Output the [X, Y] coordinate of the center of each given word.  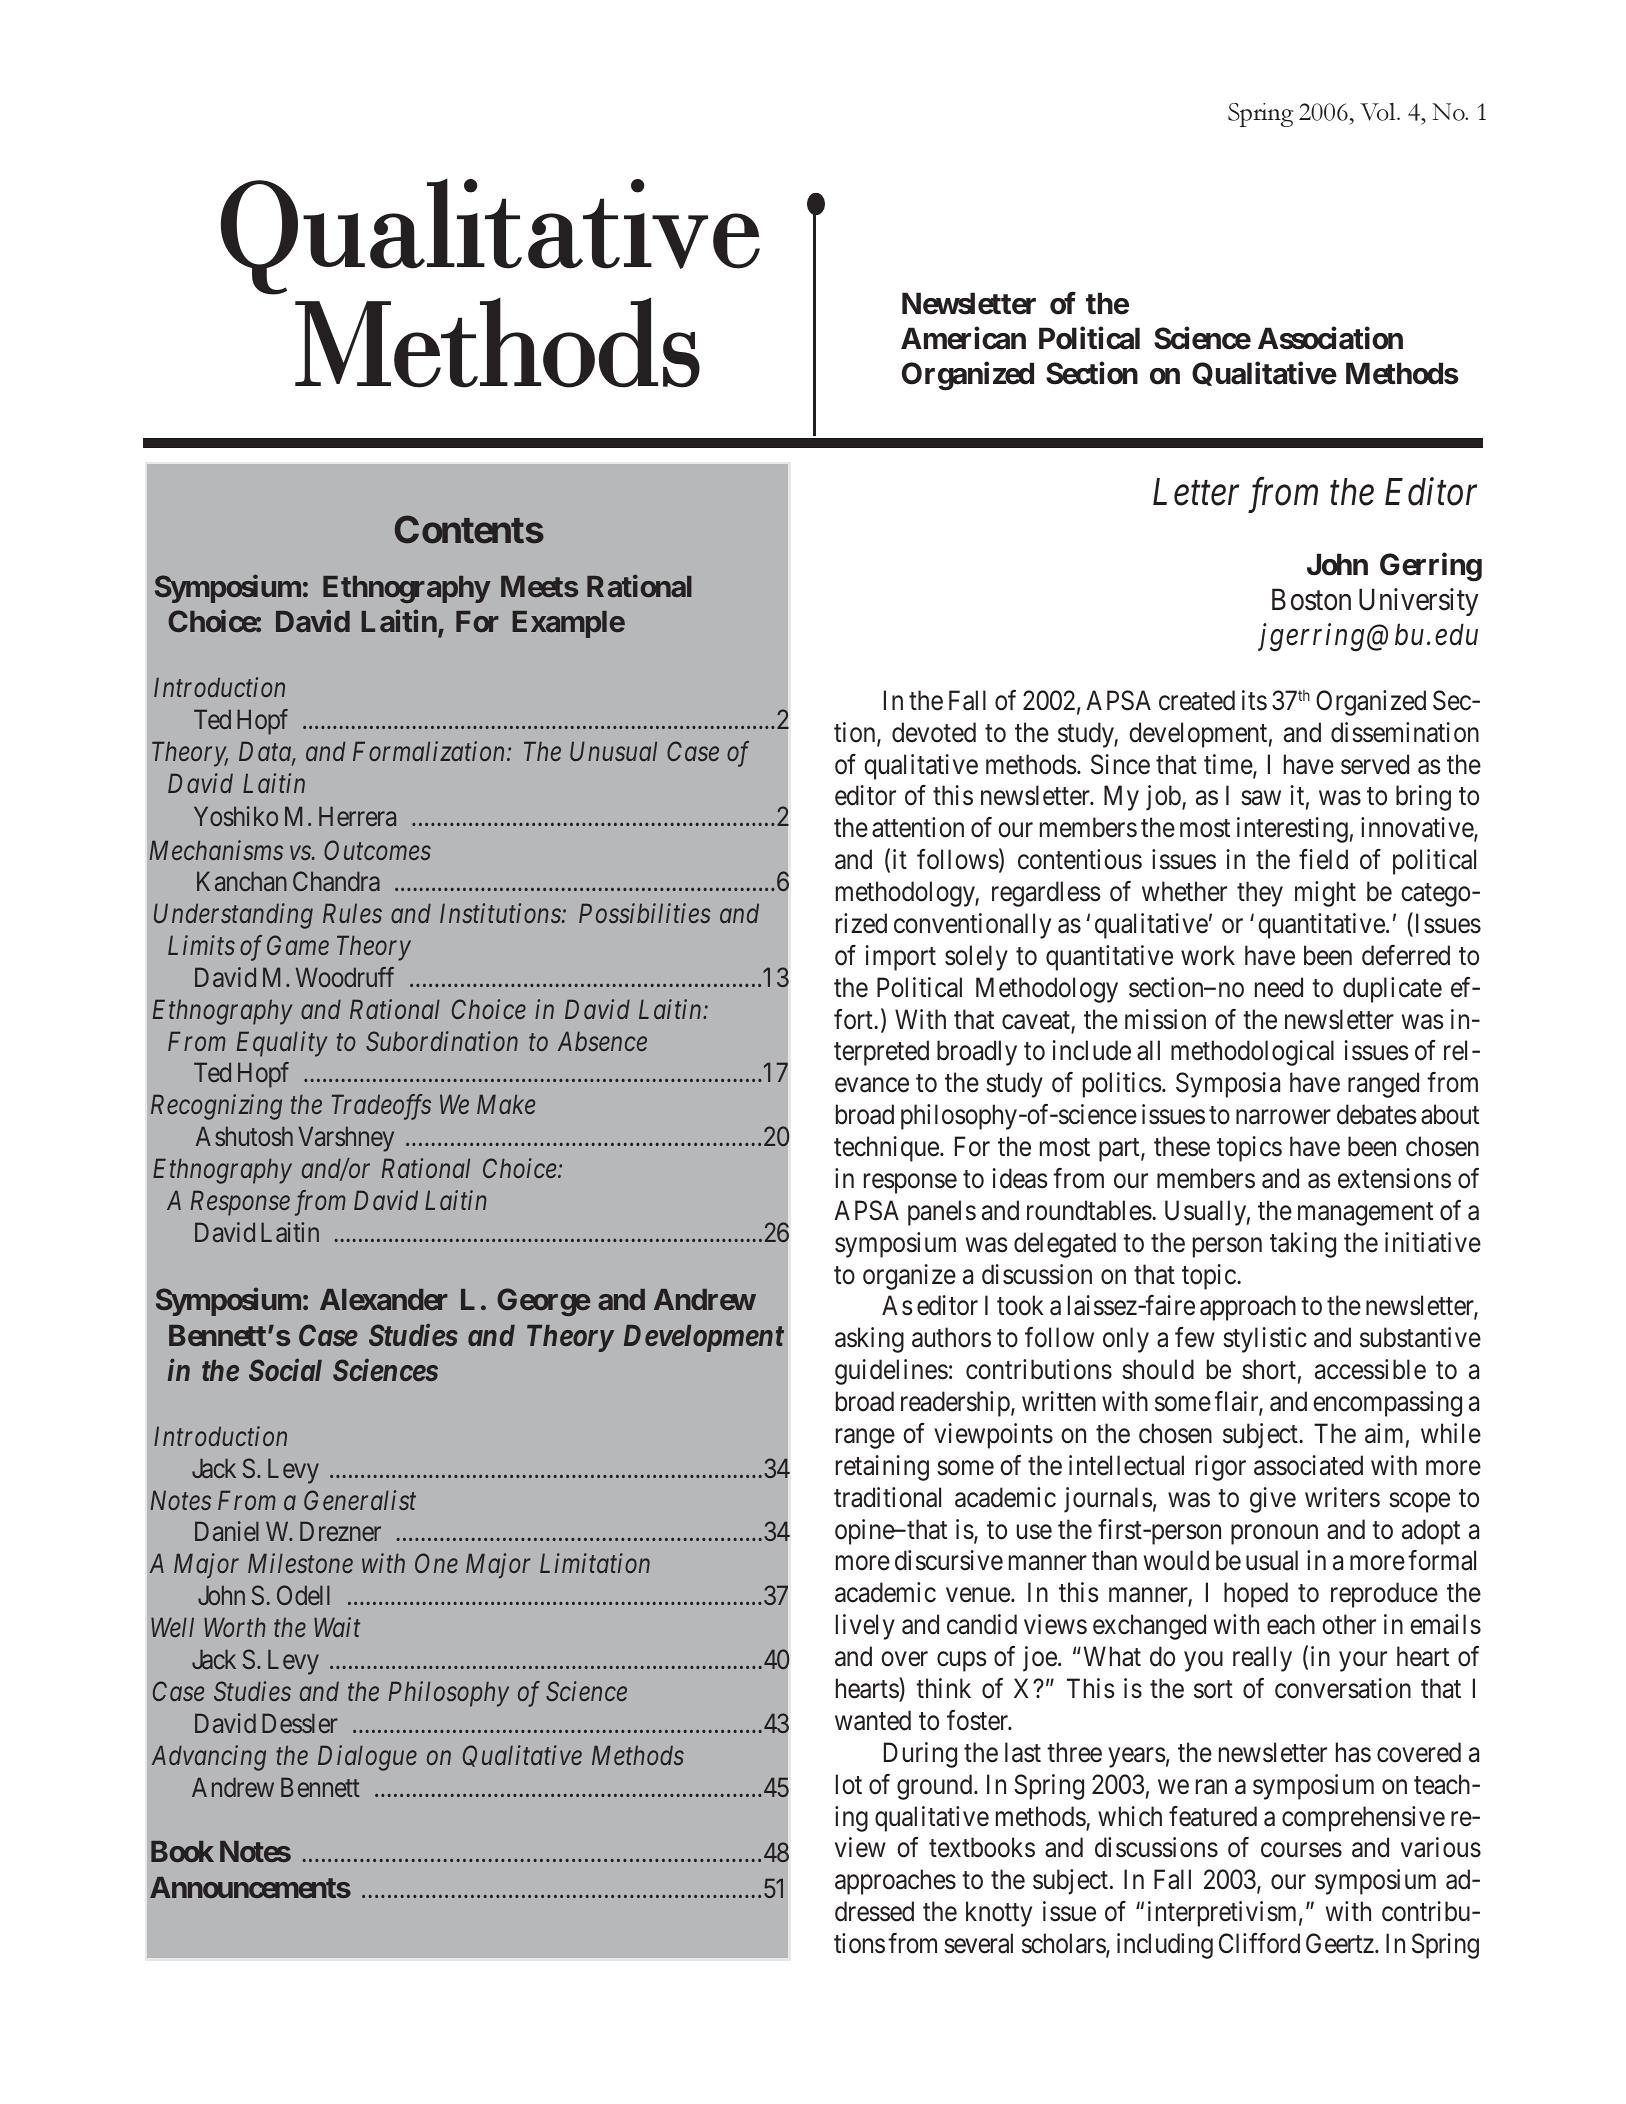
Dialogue [367, 1758]
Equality [282, 1044]
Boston [1311, 600]
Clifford [1259, 1943]
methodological [1252, 1053]
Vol [1379, 112]
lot [849, 1784]
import [901, 958]
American [963, 338]
